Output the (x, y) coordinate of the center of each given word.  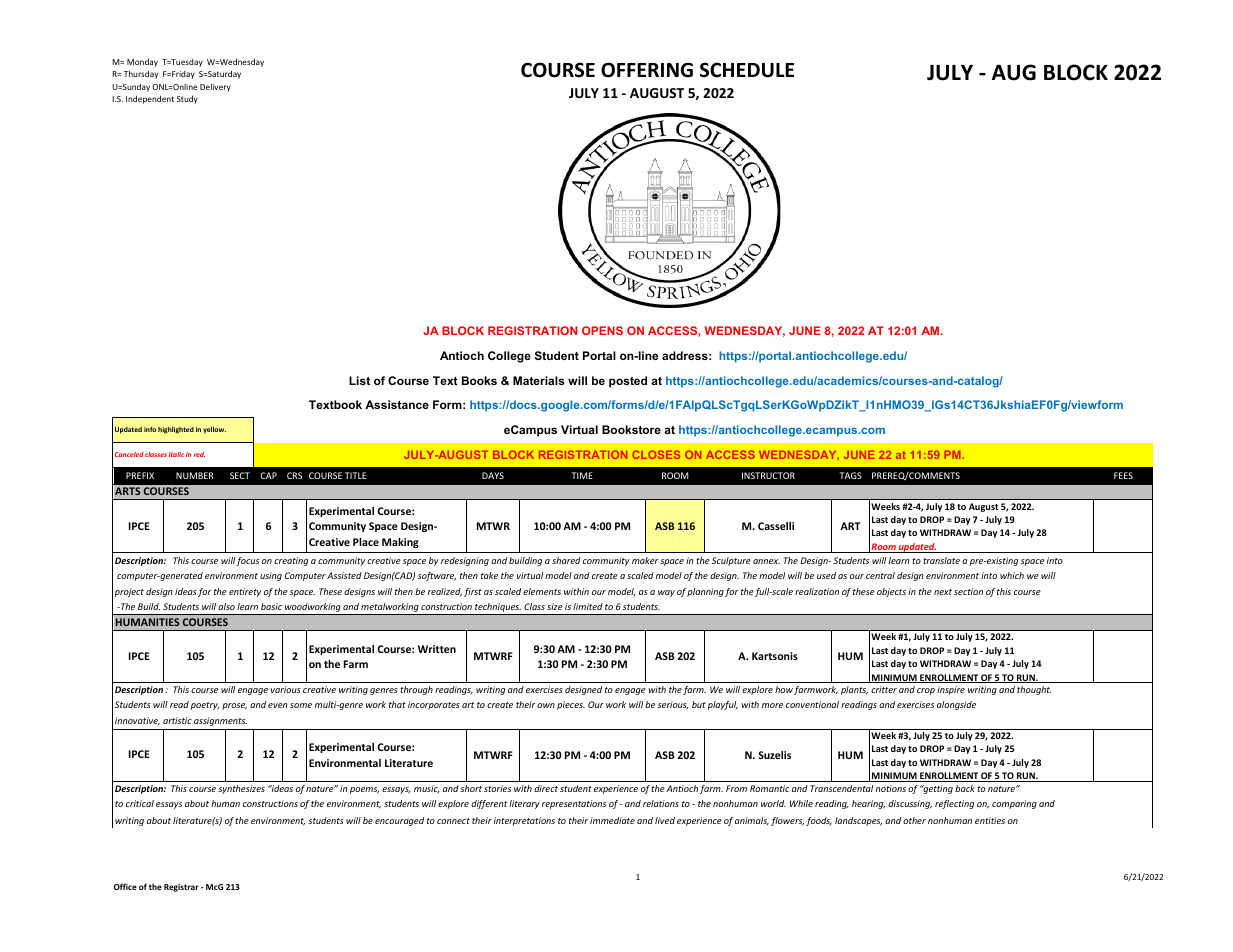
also (226, 606)
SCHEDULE (747, 70)
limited (588, 606)
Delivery (215, 87)
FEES (1123, 475)
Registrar (181, 888)
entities (990, 820)
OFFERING (647, 70)
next (943, 592)
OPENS (602, 330)
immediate (612, 820)
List (359, 380)
